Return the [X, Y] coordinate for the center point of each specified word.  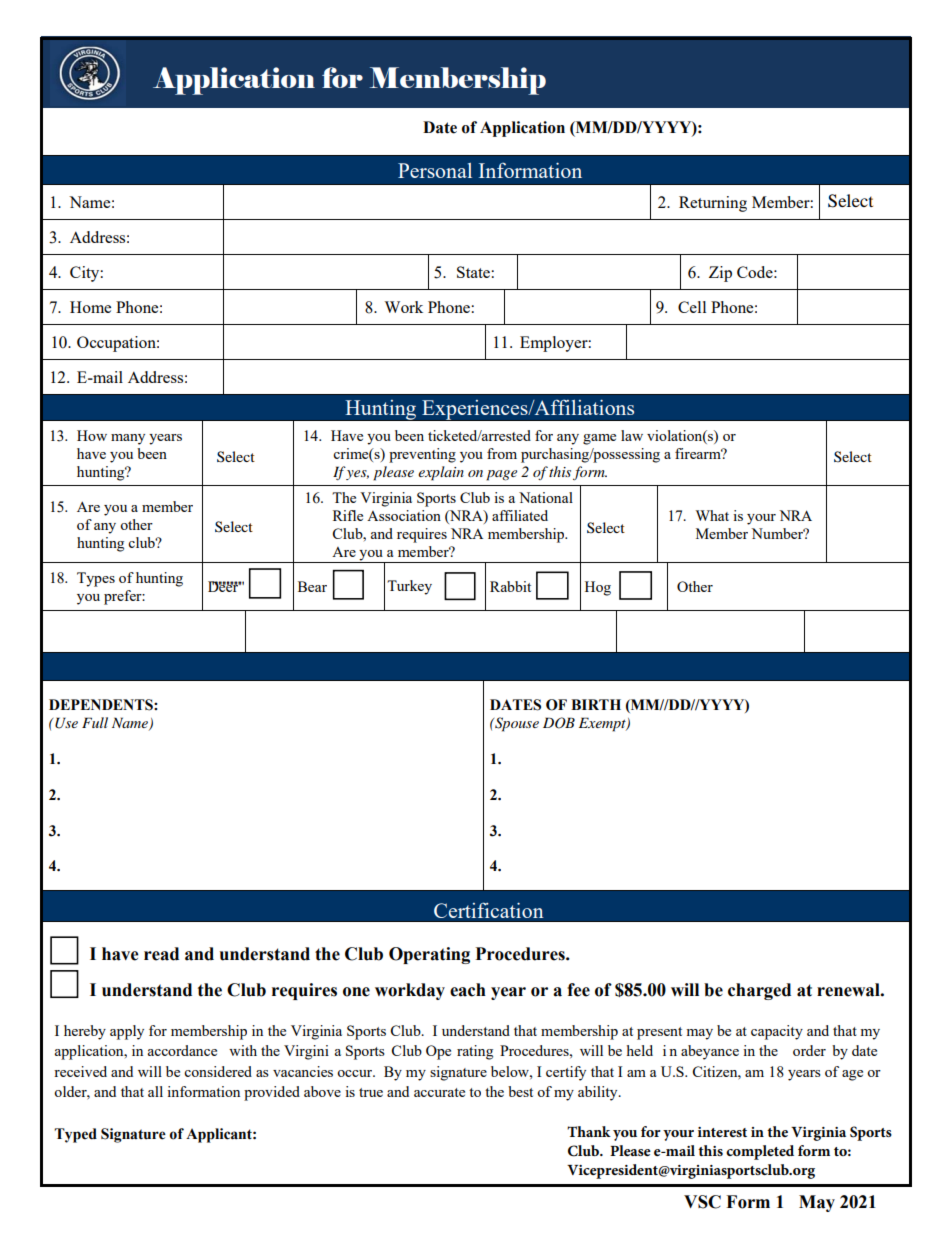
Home [90, 307]
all [155, 1091]
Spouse [516, 724]
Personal [435, 170]
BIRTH [596, 704]
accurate [439, 1092]
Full [95, 722]
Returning [713, 204]
